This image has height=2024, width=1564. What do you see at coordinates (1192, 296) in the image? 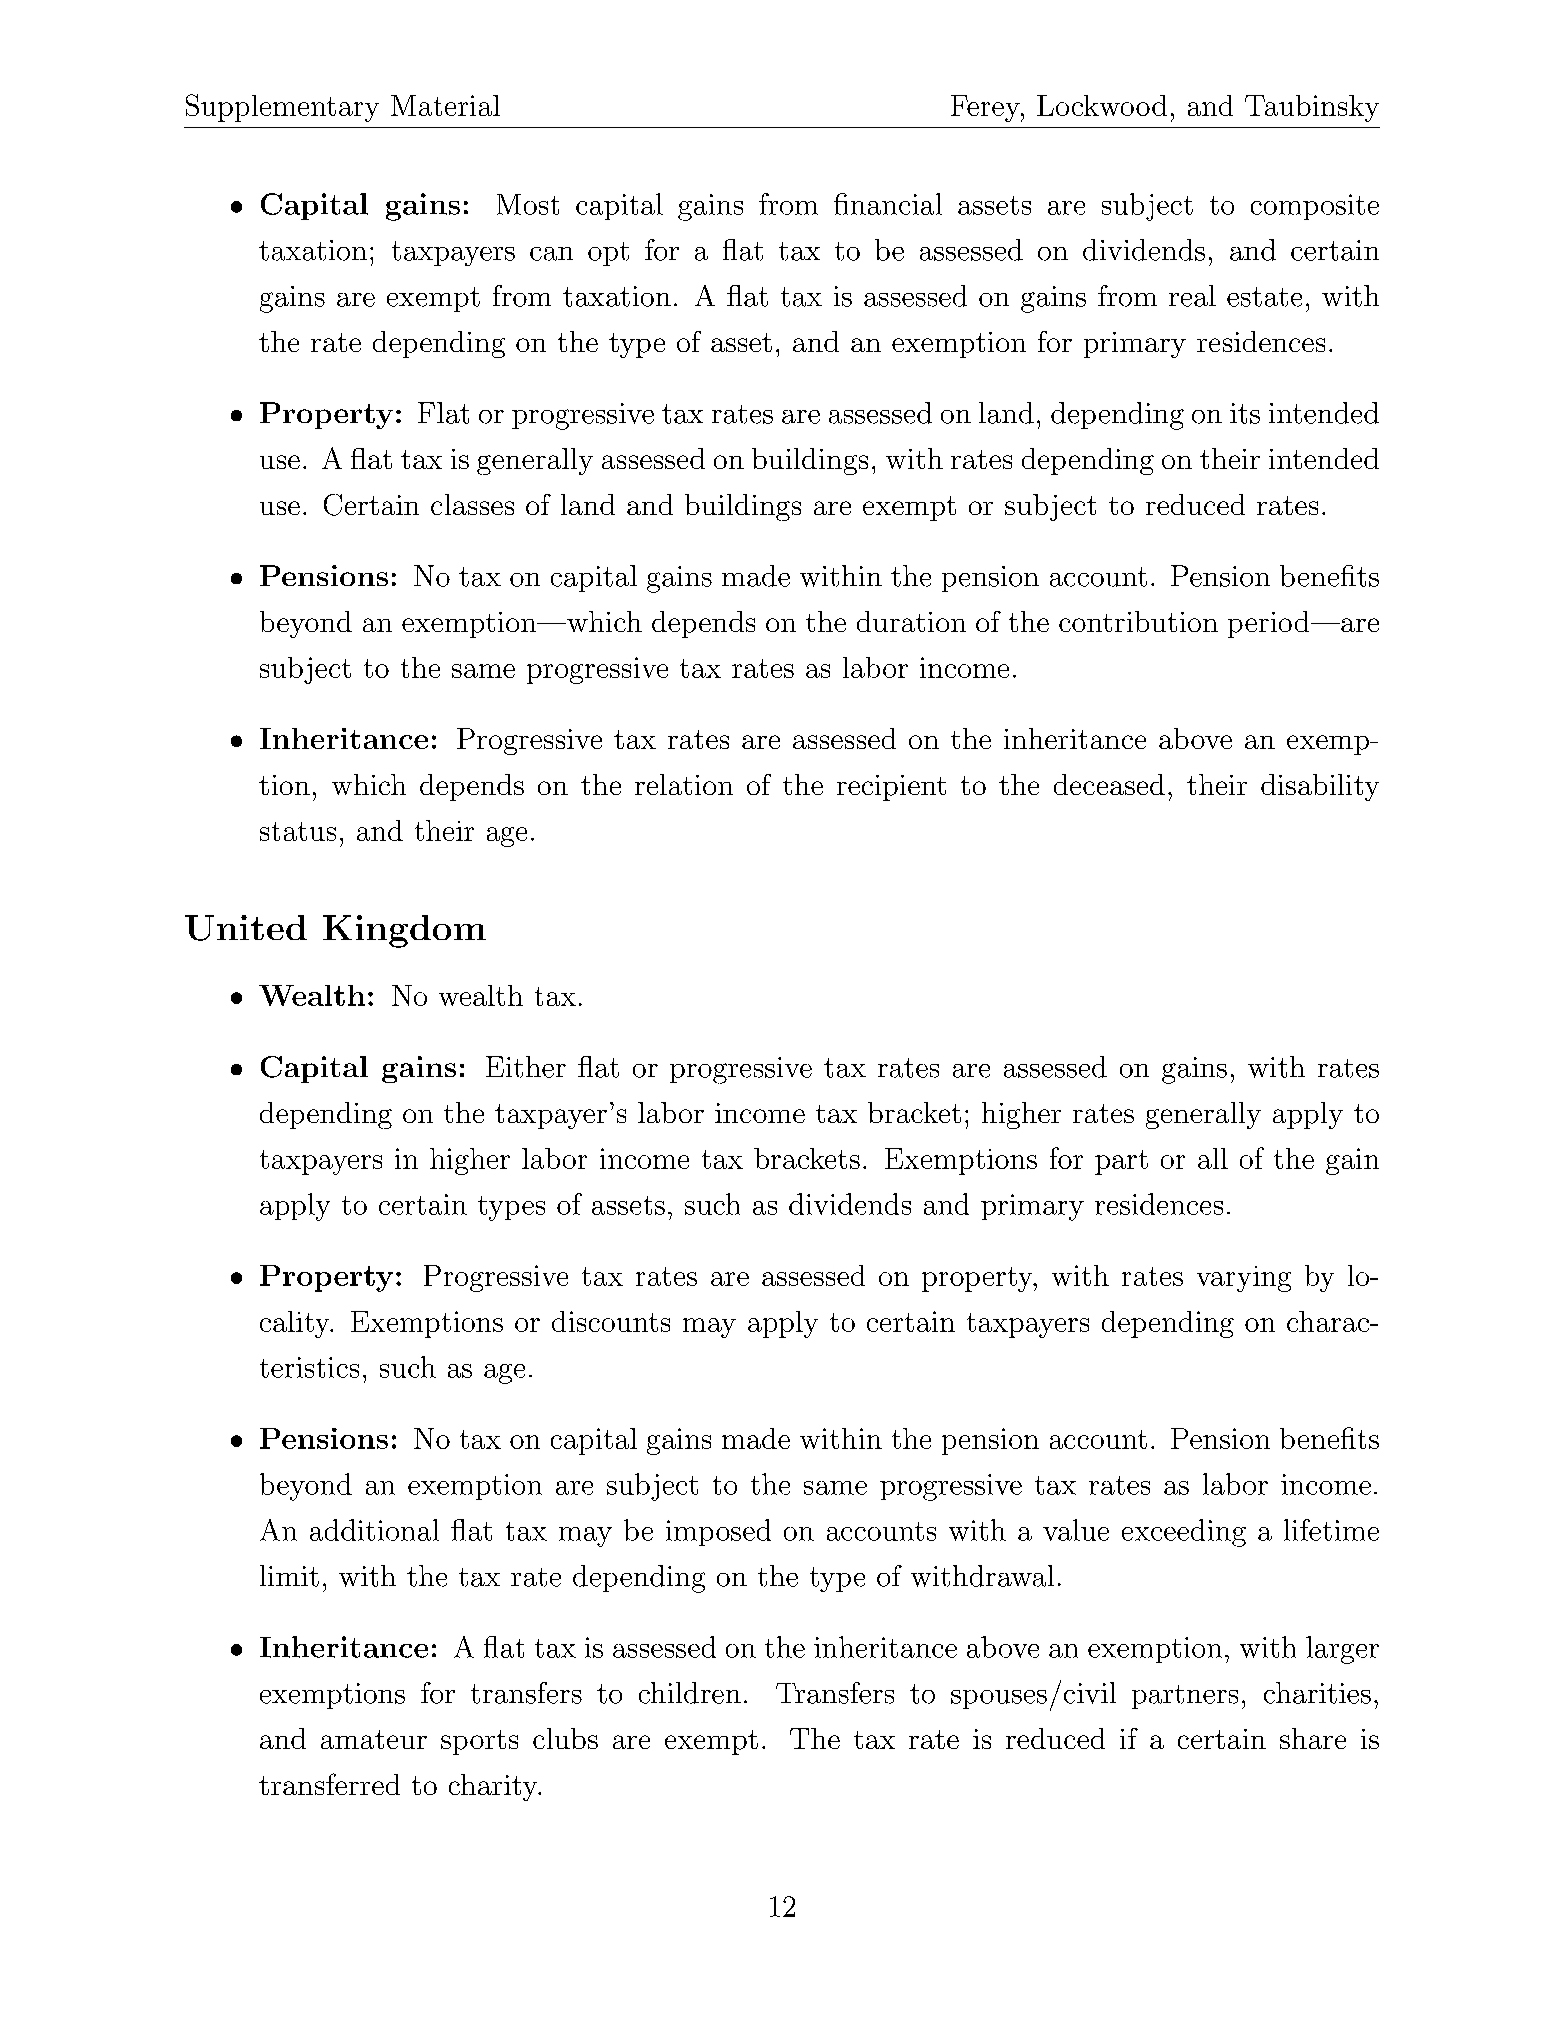
I see `real` at bounding box center [1192, 296].
